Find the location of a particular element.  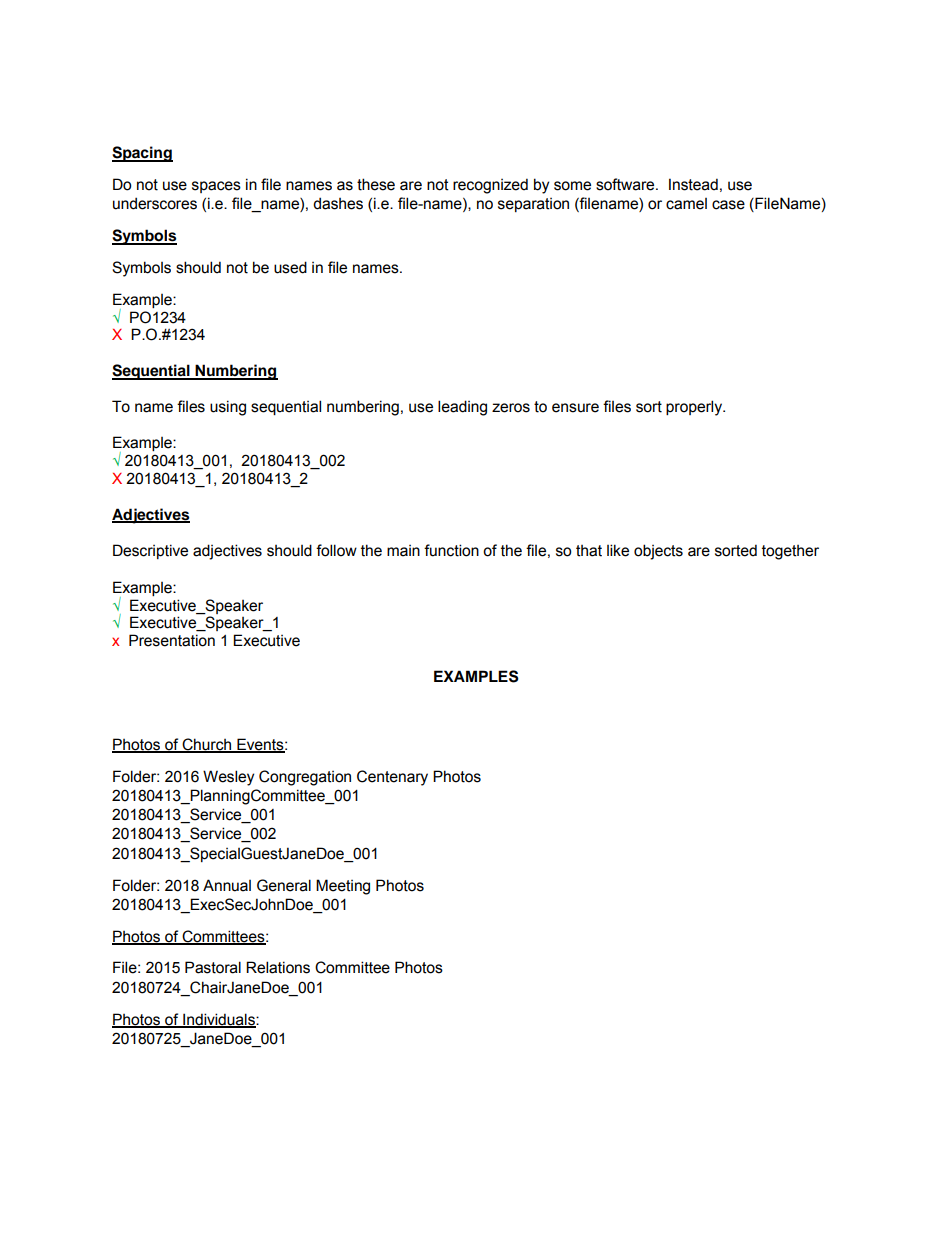

Instead is located at coordinates (693, 184).
